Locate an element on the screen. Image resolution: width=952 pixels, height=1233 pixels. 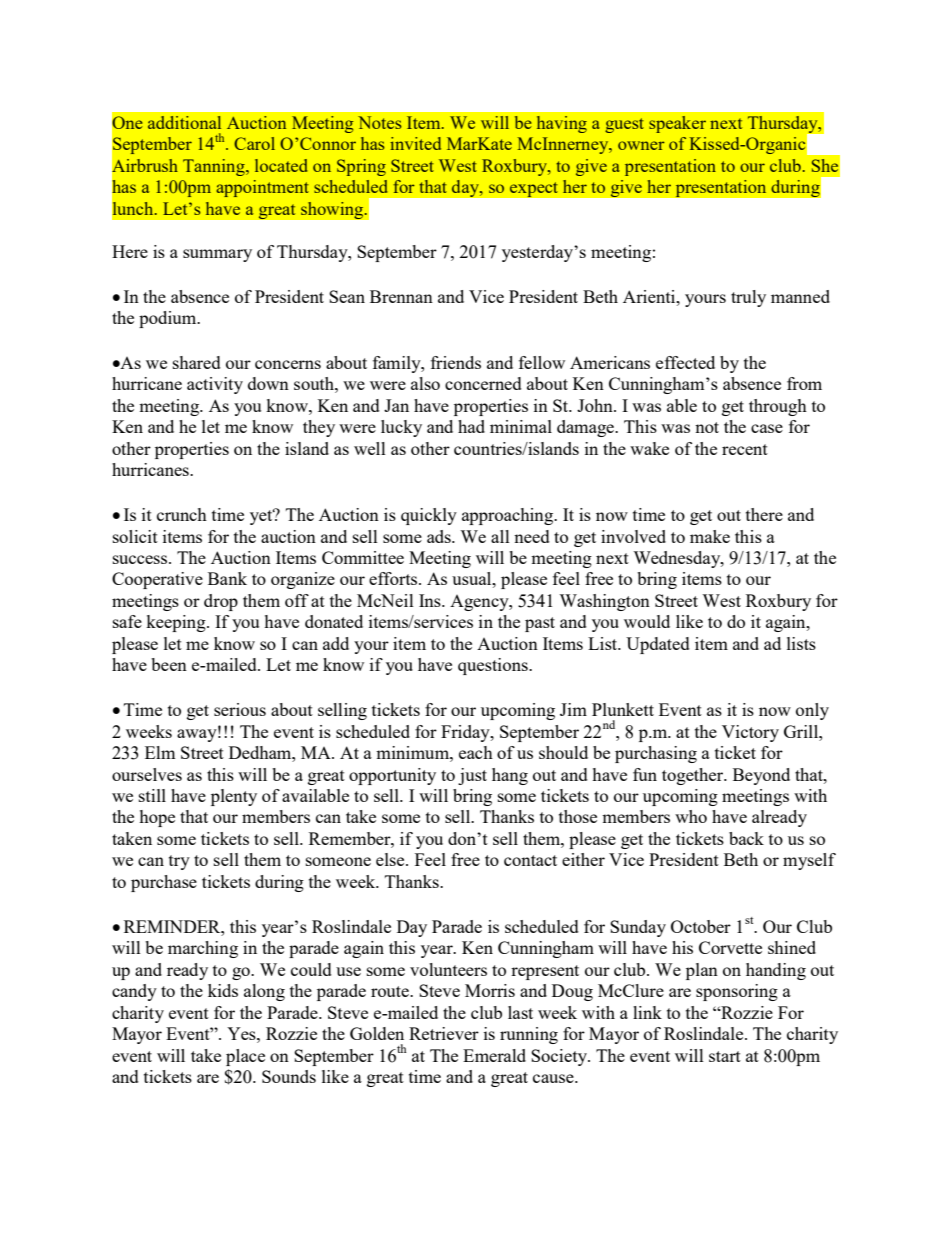
crunch is located at coordinates (182, 514).
